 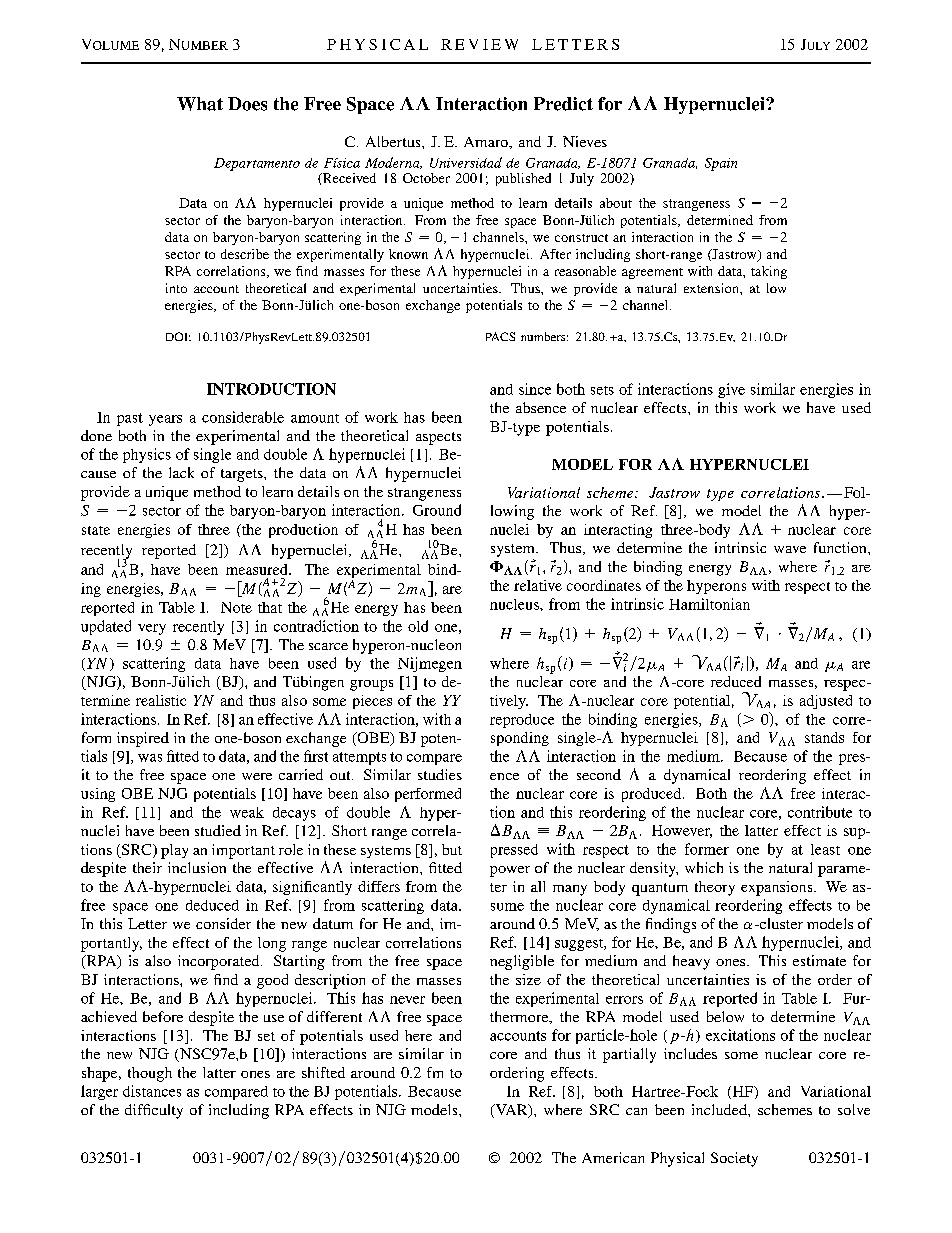 What do you see at coordinates (721, 164) in the screenshot?
I see `Spain` at bounding box center [721, 164].
